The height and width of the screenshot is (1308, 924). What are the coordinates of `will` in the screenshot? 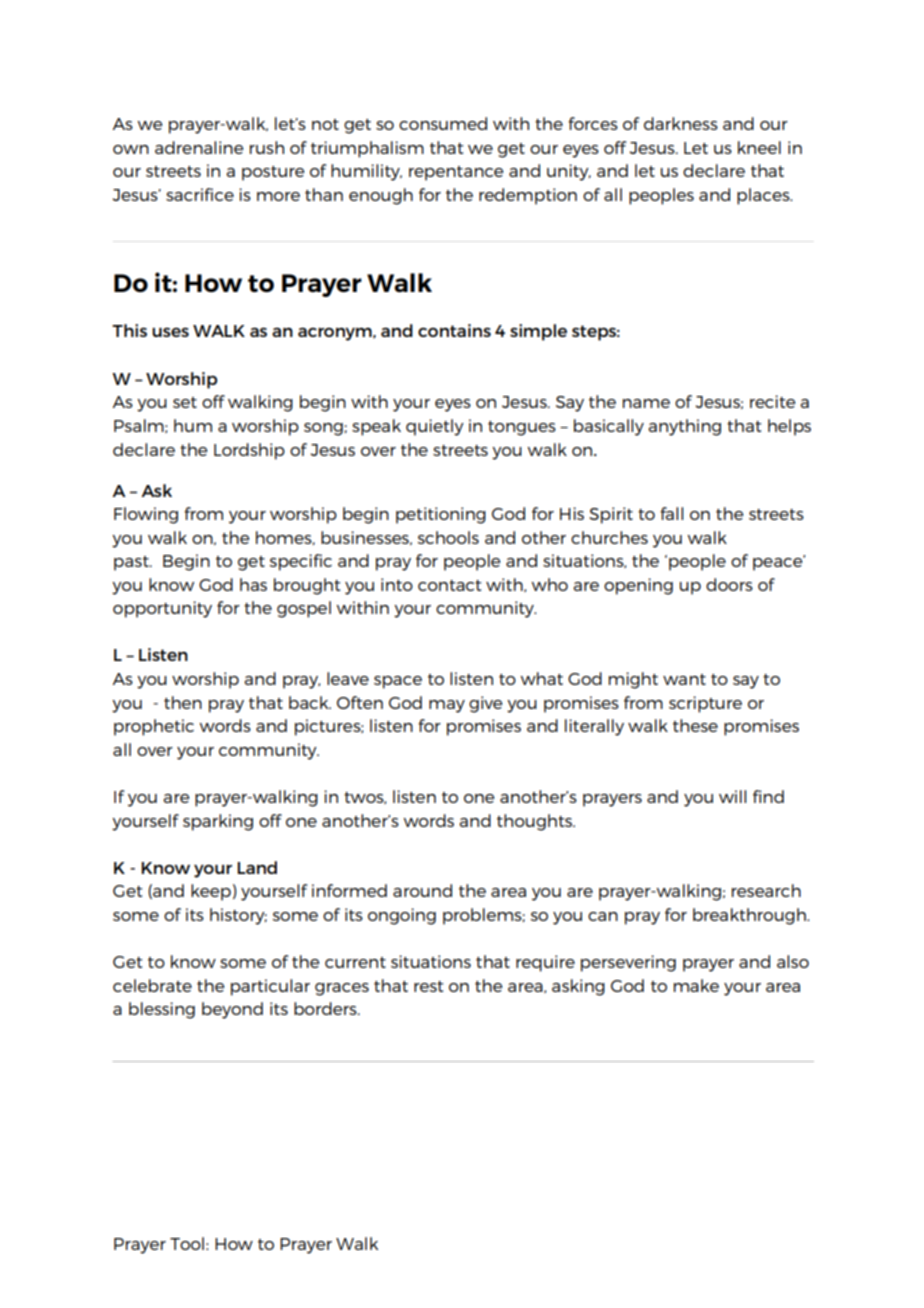 It's located at (732, 796).
